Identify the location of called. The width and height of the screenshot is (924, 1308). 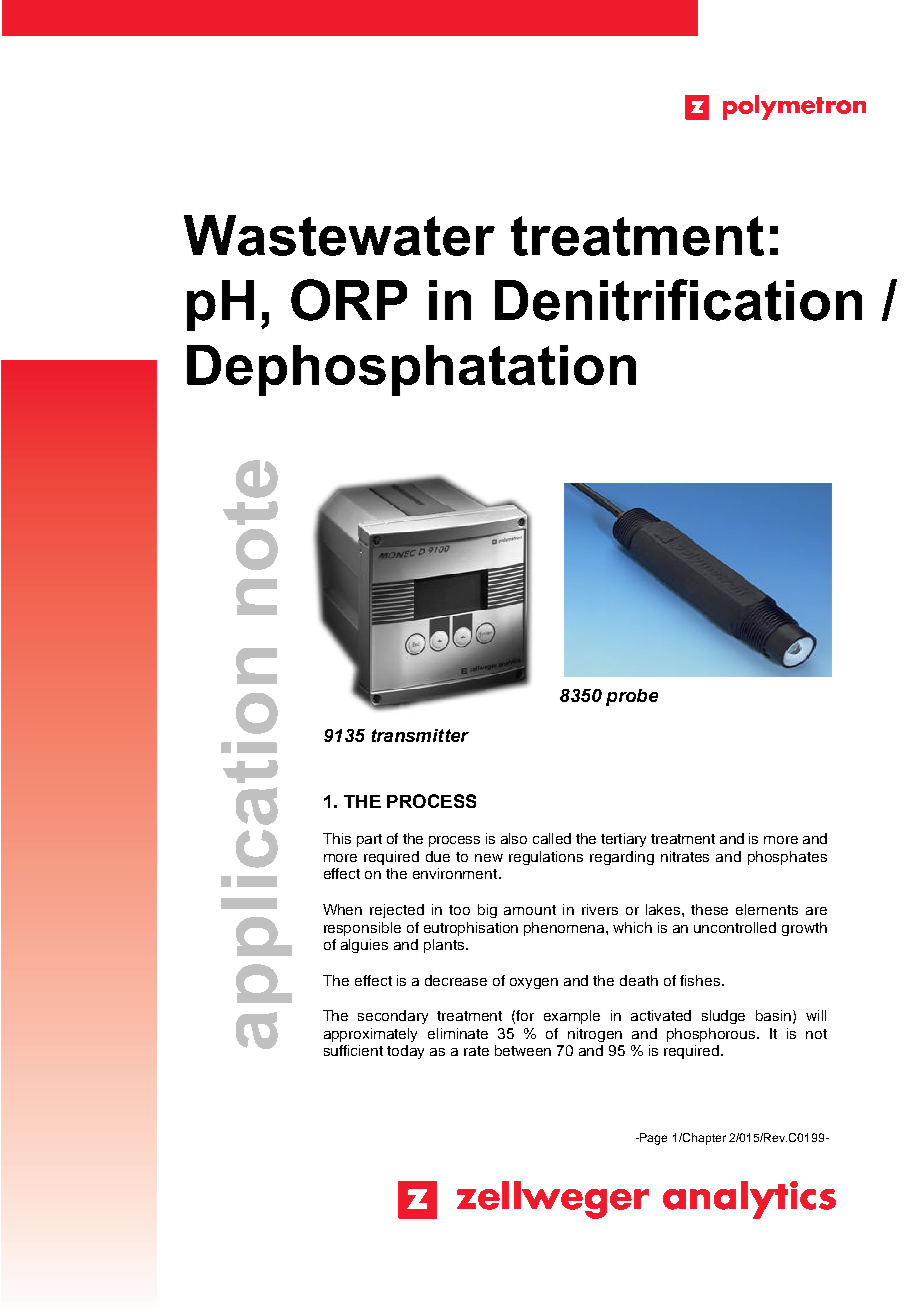
(552, 838).
